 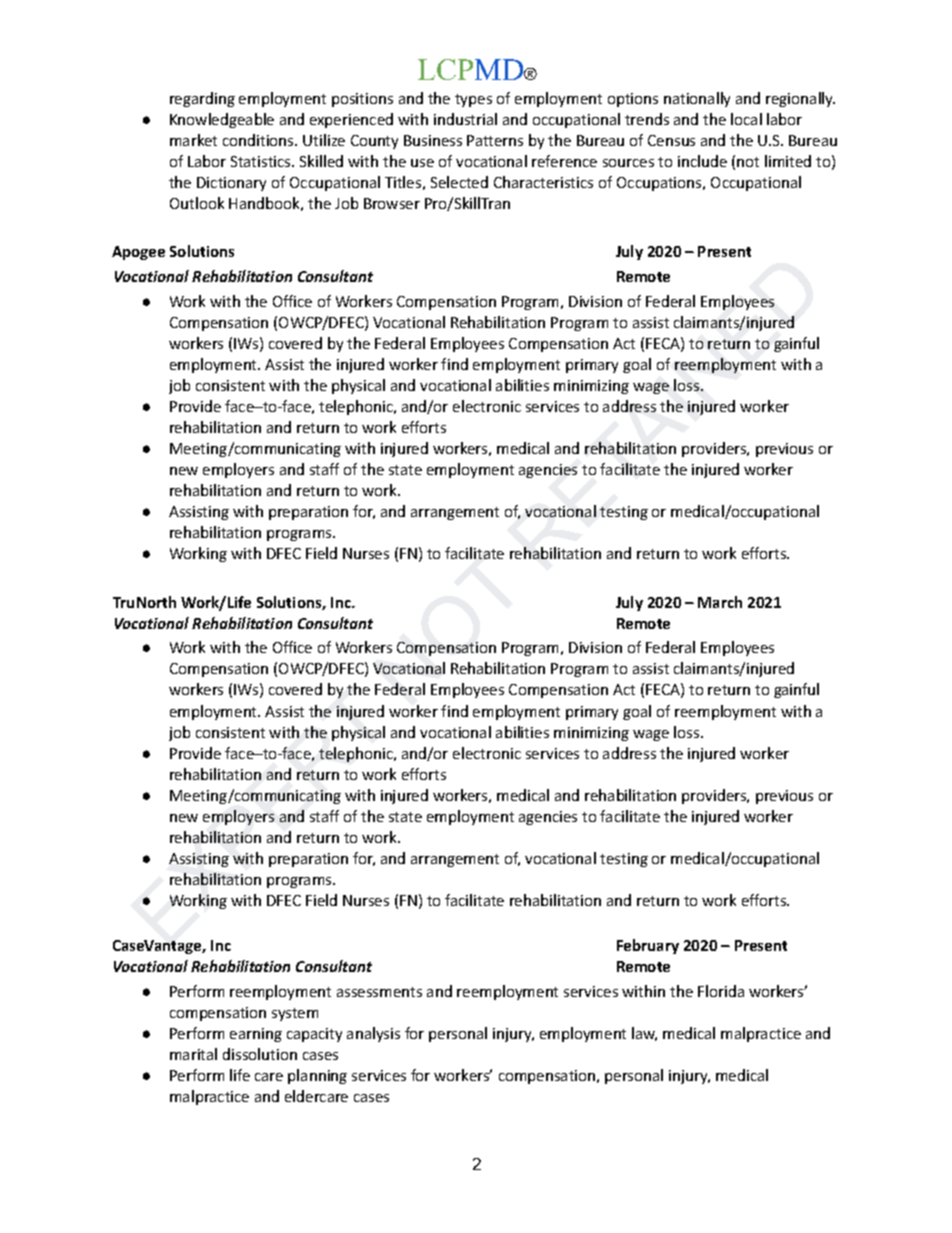 What do you see at coordinates (193, 1054) in the screenshot?
I see `marital` at bounding box center [193, 1054].
